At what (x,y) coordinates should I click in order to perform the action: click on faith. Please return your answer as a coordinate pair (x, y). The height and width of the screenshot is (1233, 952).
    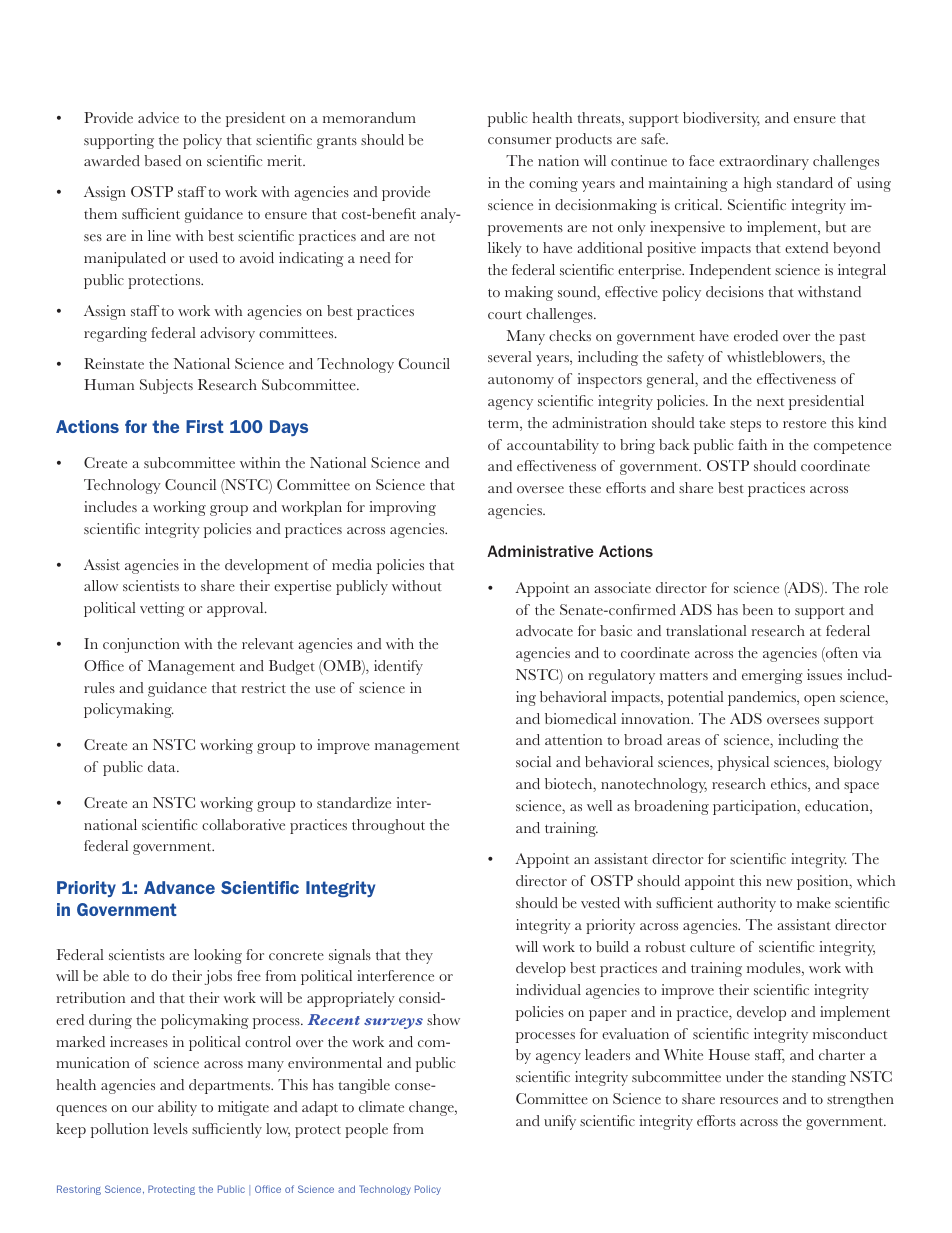
    Looking at the image, I should click on (752, 444).
